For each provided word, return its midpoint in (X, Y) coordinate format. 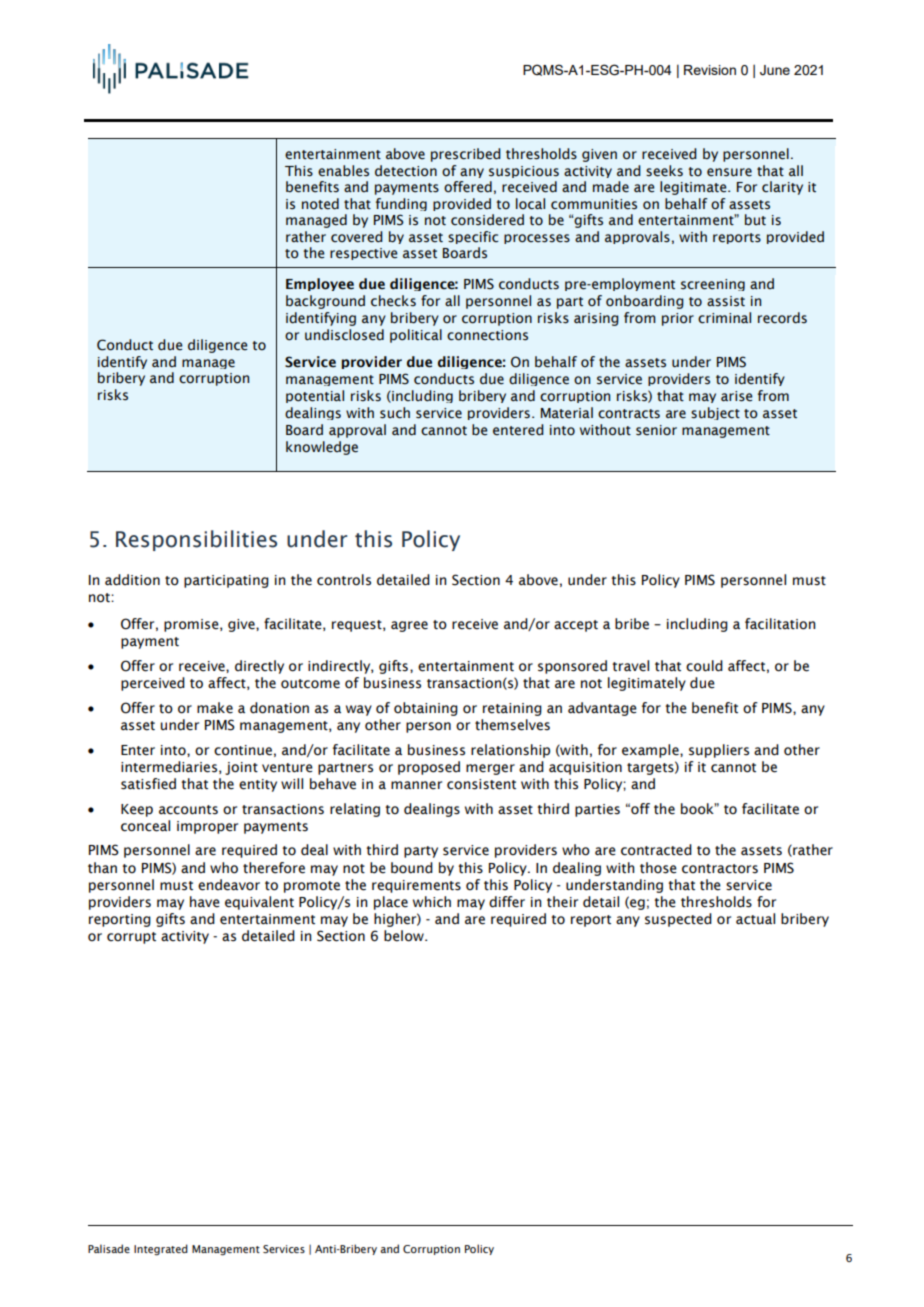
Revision (710, 70)
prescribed (466, 155)
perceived (153, 684)
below (405, 936)
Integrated (161, 1250)
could (704, 666)
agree (409, 626)
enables (343, 171)
